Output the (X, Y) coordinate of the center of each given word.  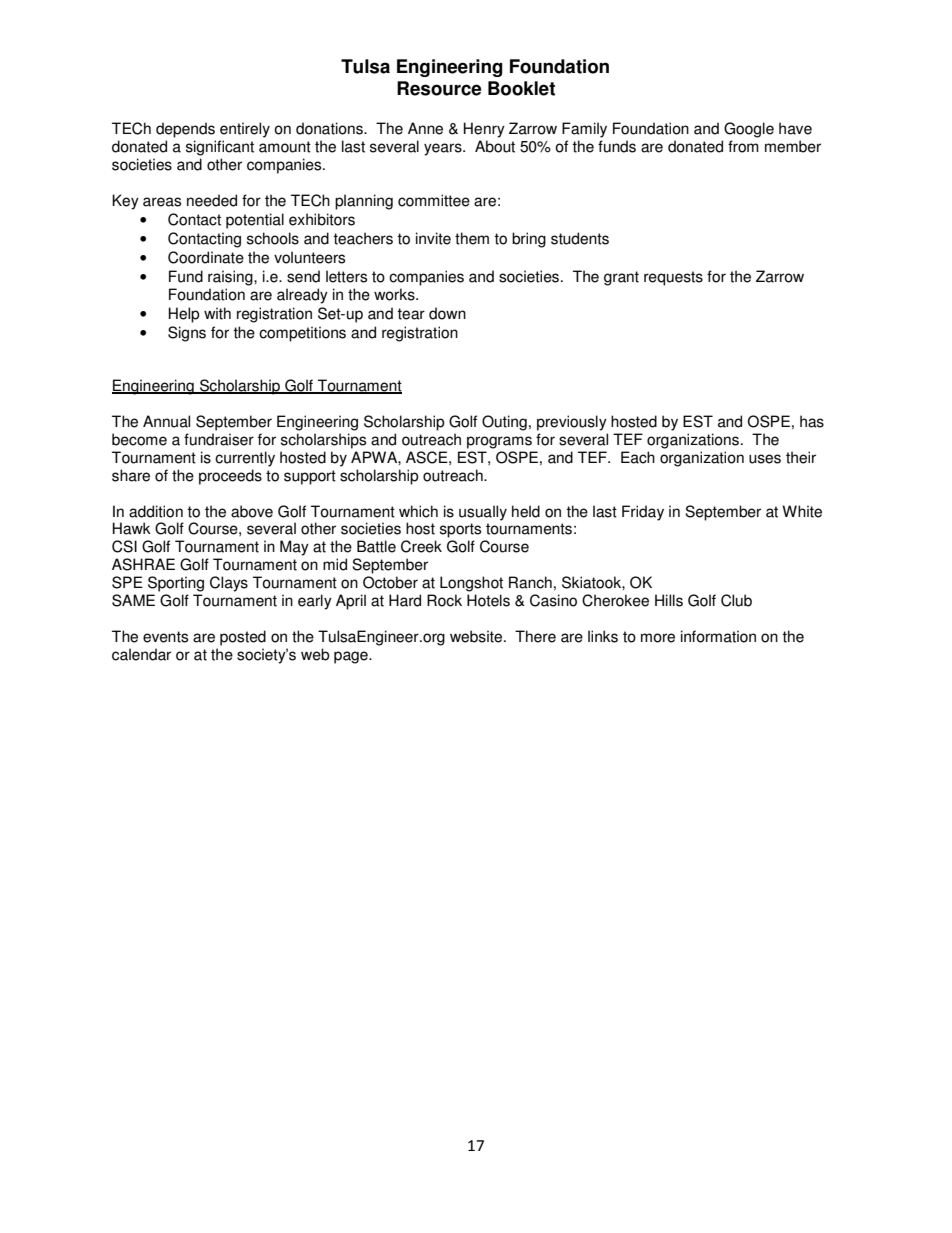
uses (765, 459)
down (447, 313)
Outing (504, 423)
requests (673, 278)
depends (185, 130)
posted (243, 638)
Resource (439, 88)
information (718, 636)
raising (231, 278)
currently (245, 459)
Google (749, 130)
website (477, 636)
